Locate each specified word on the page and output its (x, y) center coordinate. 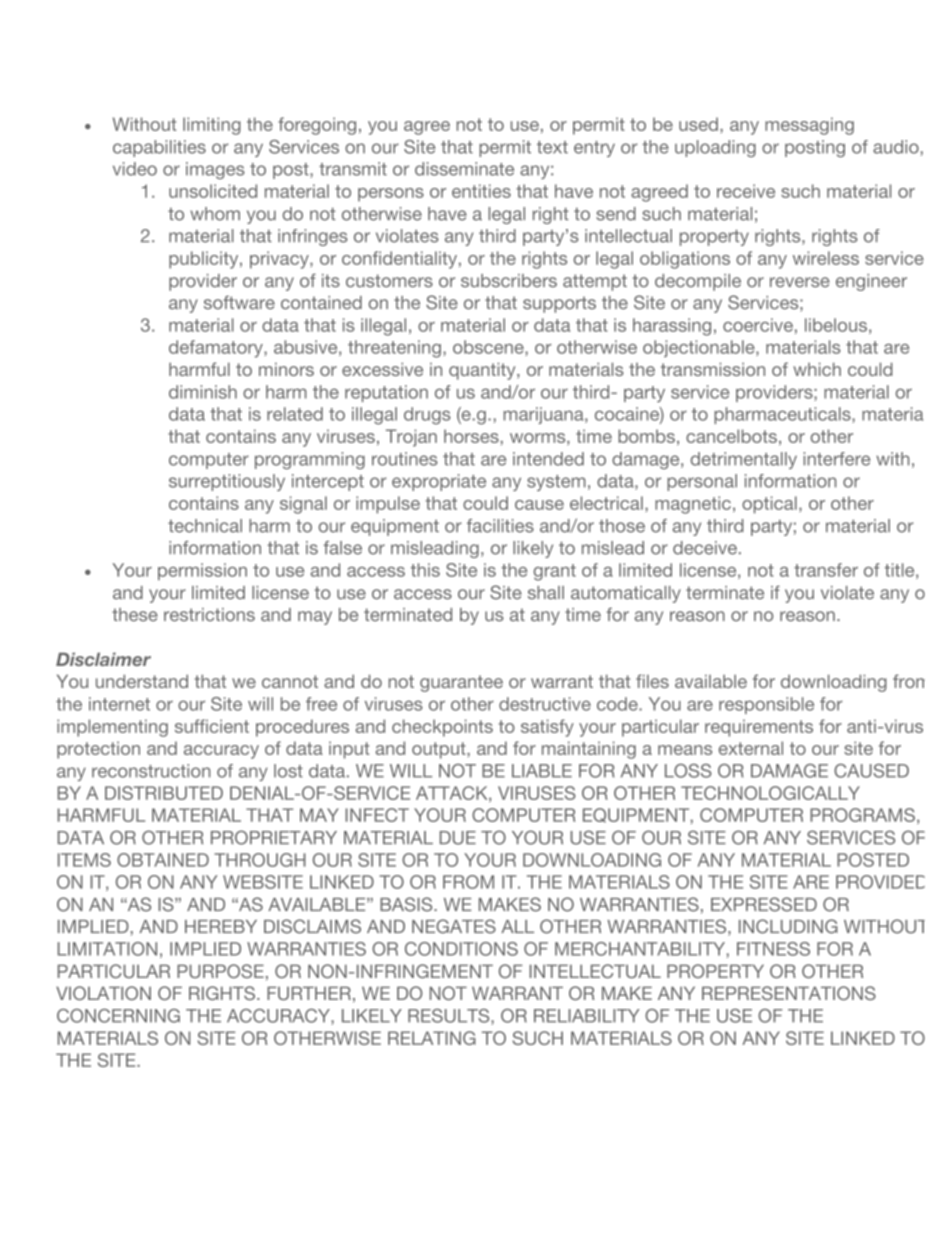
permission (202, 571)
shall (546, 592)
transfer (826, 570)
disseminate (464, 169)
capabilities (159, 148)
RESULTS (450, 1017)
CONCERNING (118, 1016)
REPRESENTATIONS (789, 993)
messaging (809, 126)
